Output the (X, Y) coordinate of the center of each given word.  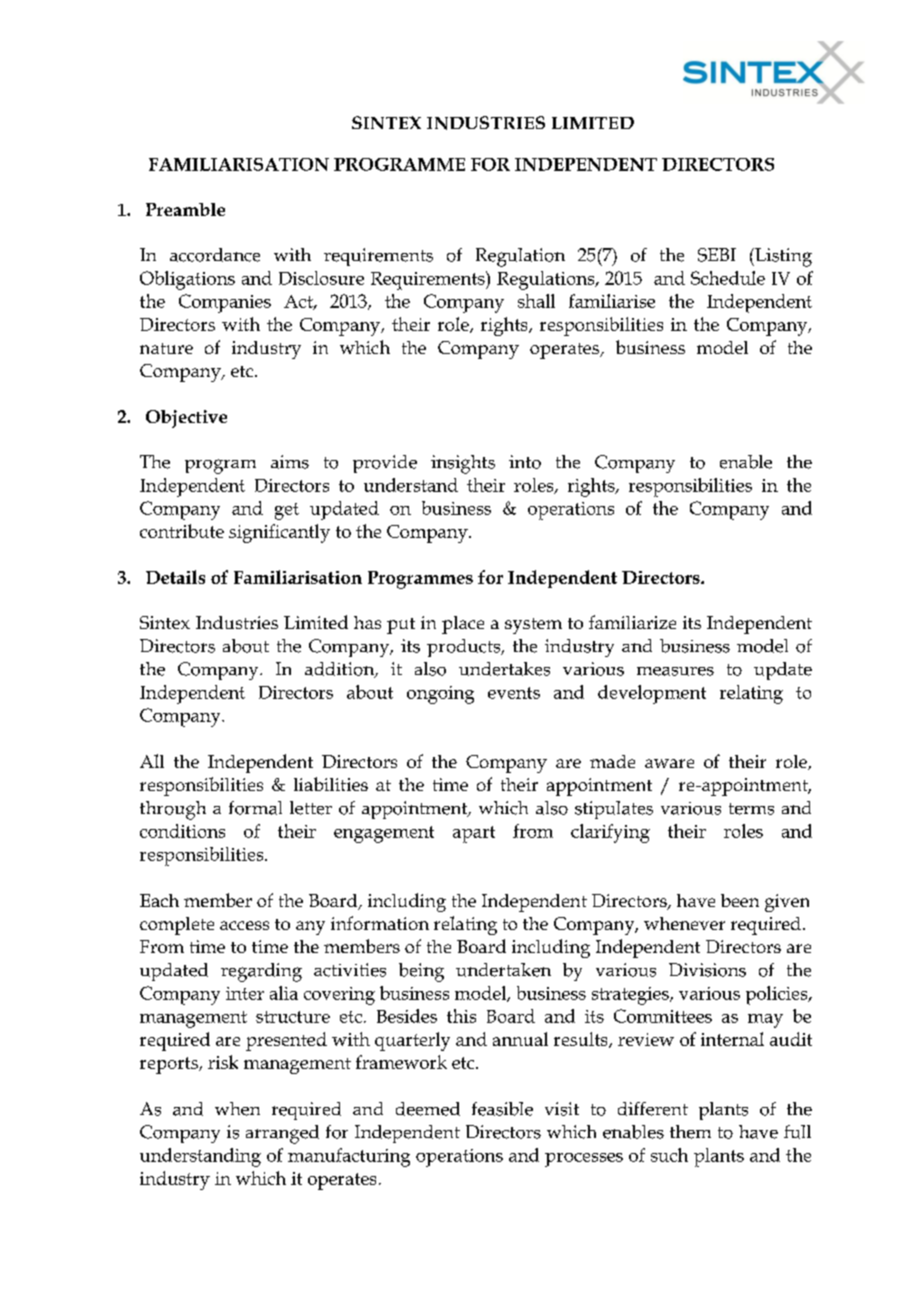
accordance (215, 255)
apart (474, 834)
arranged (282, 1134)
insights (463, 464)
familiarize (632, 622)
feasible (502, 1109)
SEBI (717, 255)
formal (255, 808)
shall (536, 301)
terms (751, 809)
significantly (279, 533)
